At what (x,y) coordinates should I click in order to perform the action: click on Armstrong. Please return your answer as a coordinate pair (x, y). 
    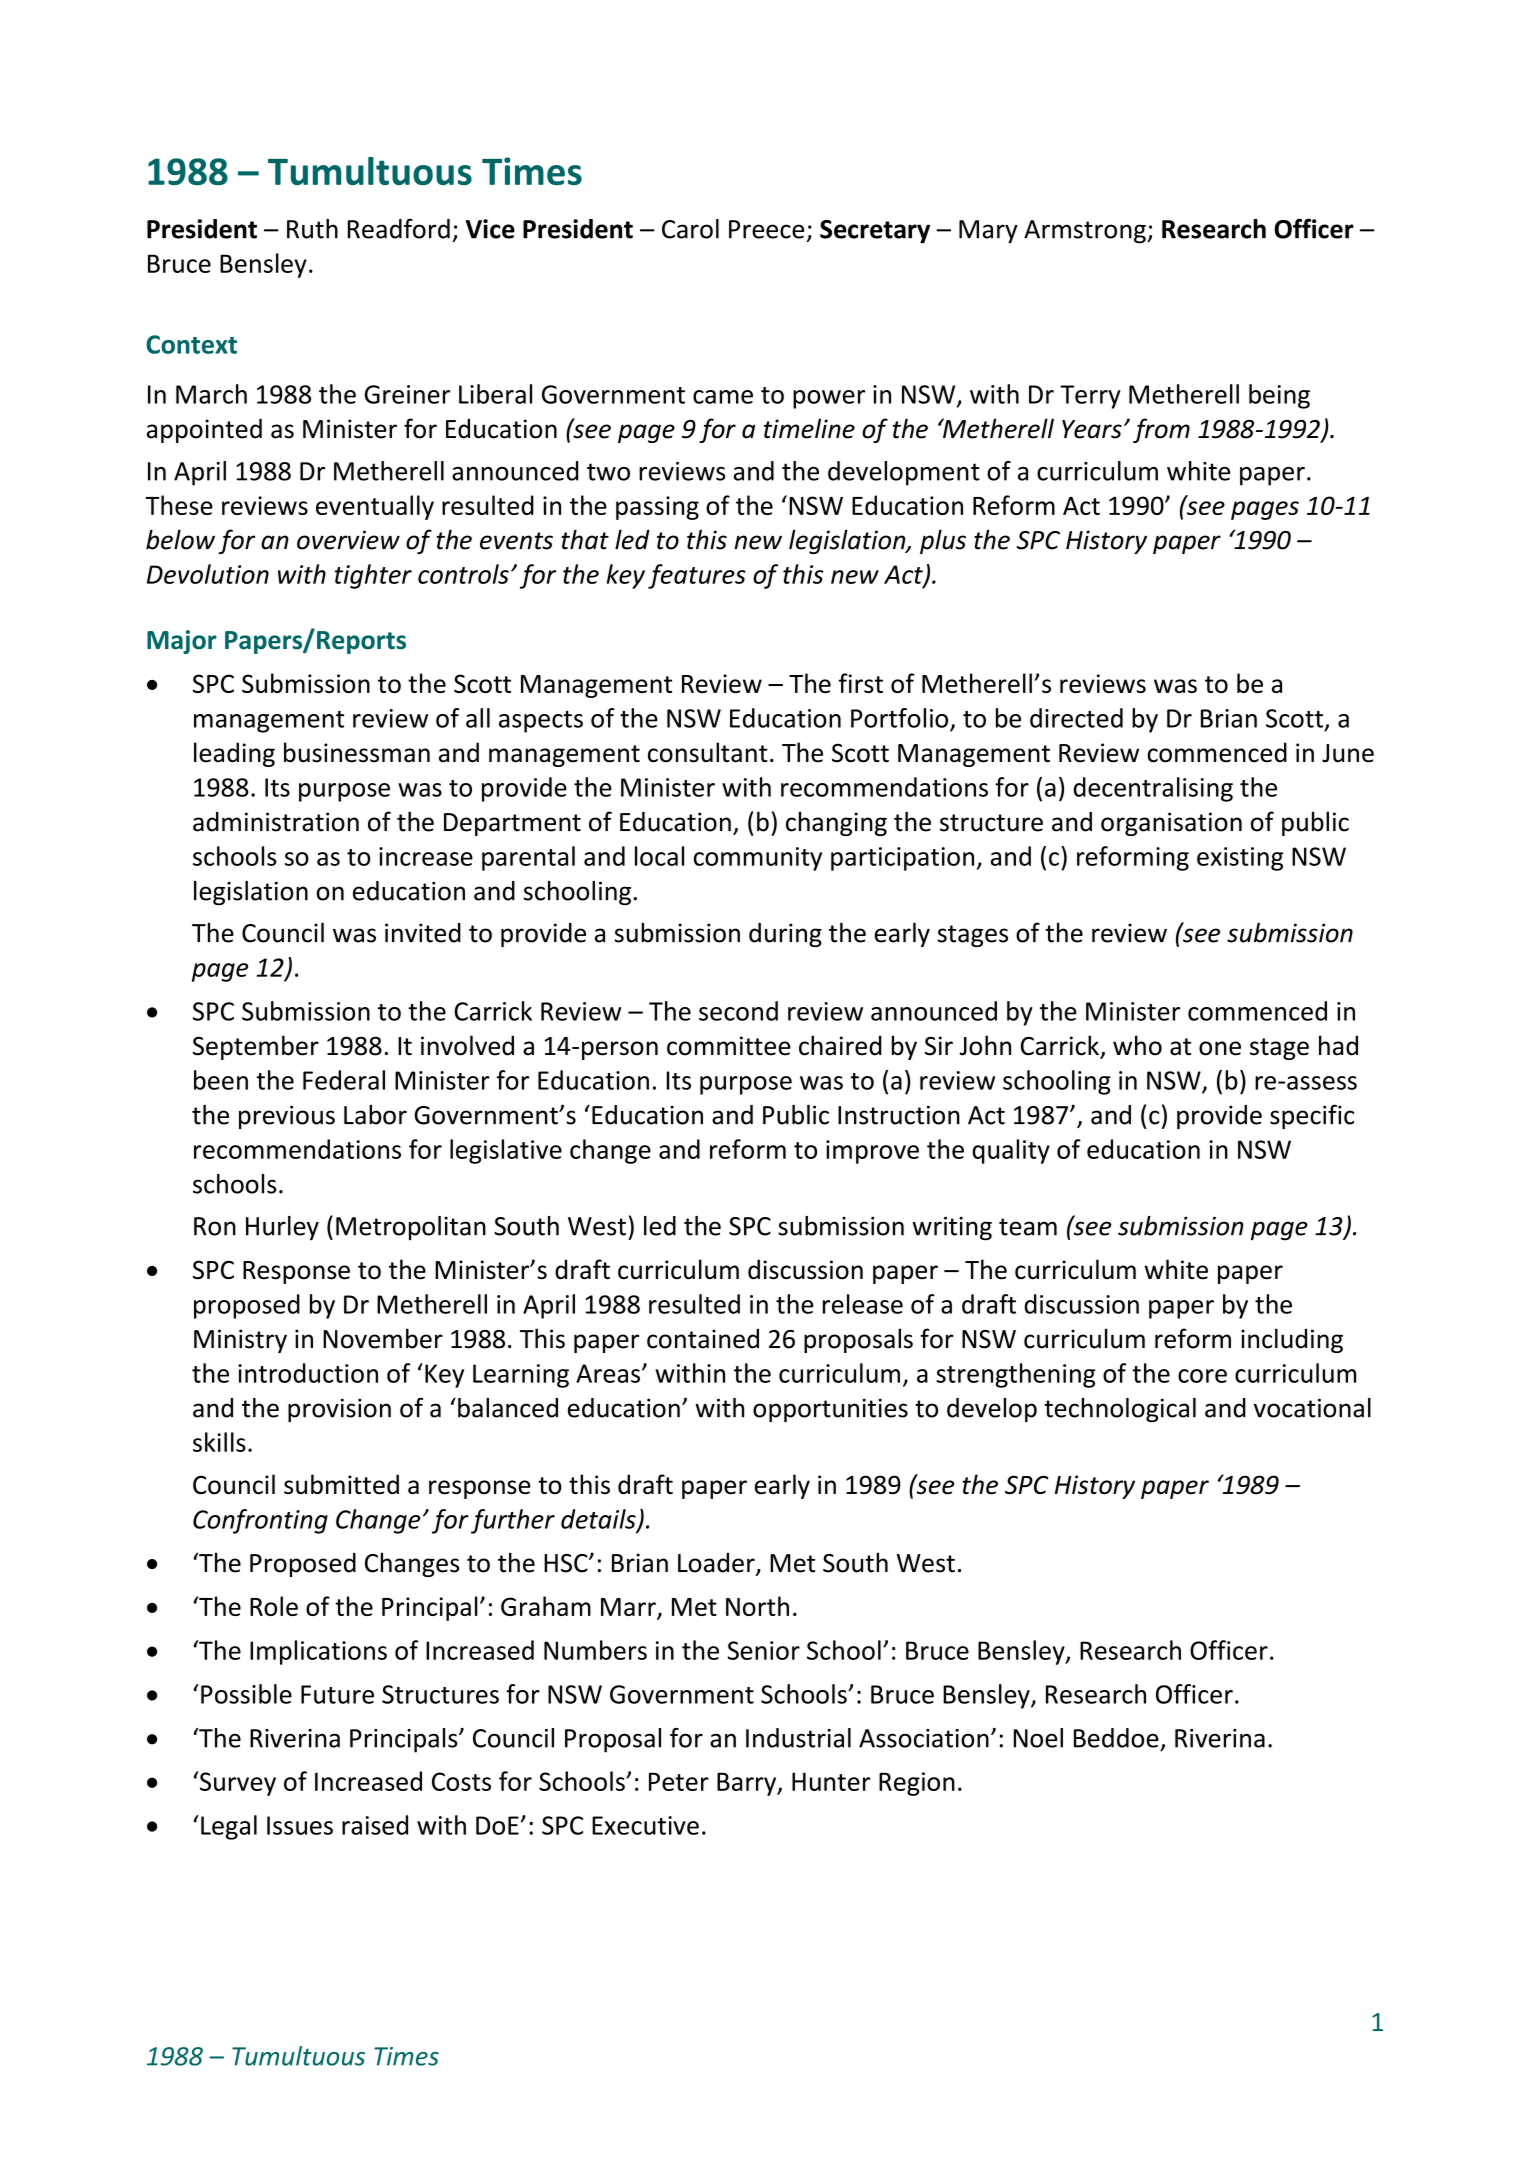
    Looking at the image, I should click on (1086, 232).
